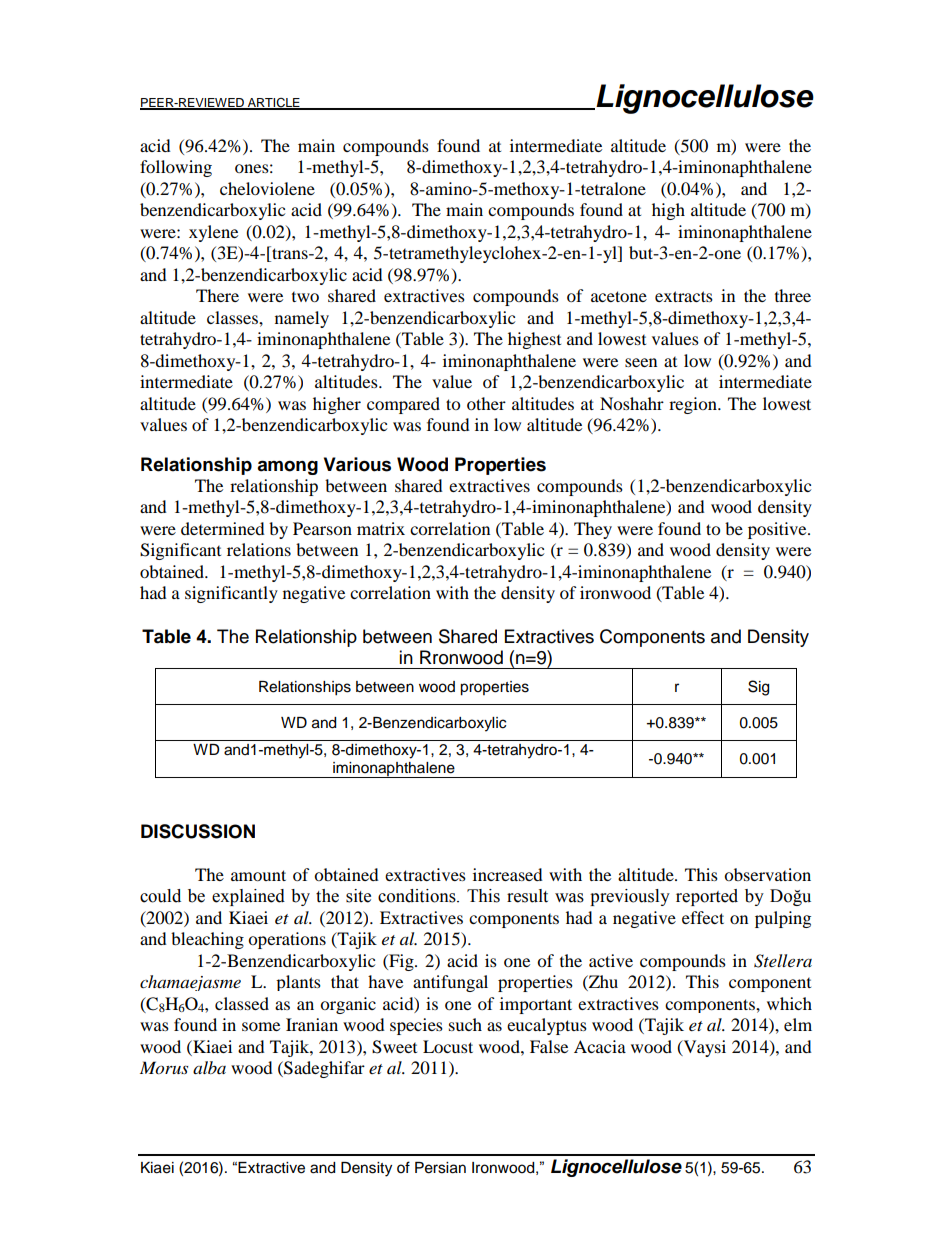 This screenshot has width=952, height=1233. Describe the element at coordinates (486, 403) in the screenshot. I see `other` at that location.
